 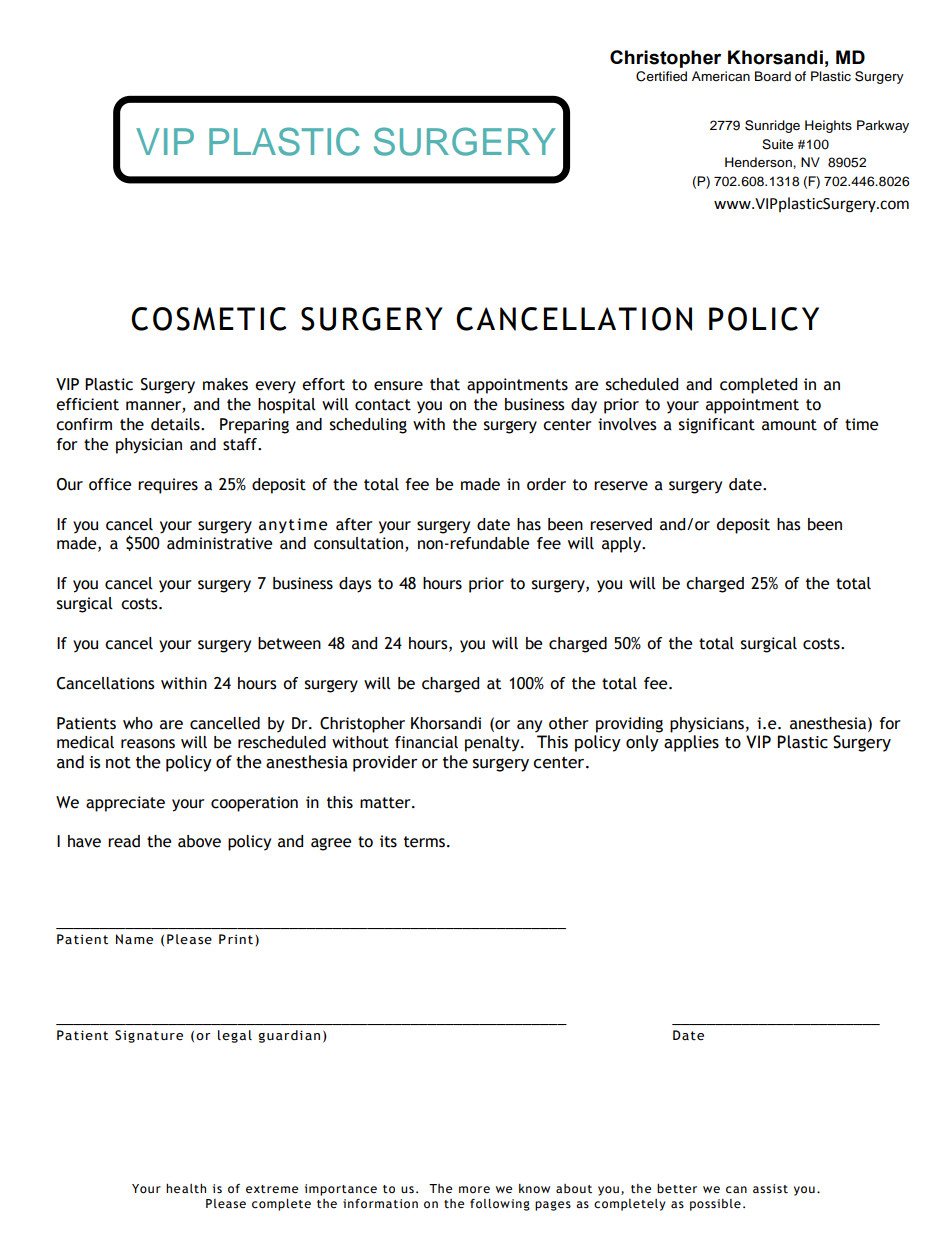 What do you see at coordinates (691, 743) in the screenshot?
I see `applies` at bounding box center [691, 743].
